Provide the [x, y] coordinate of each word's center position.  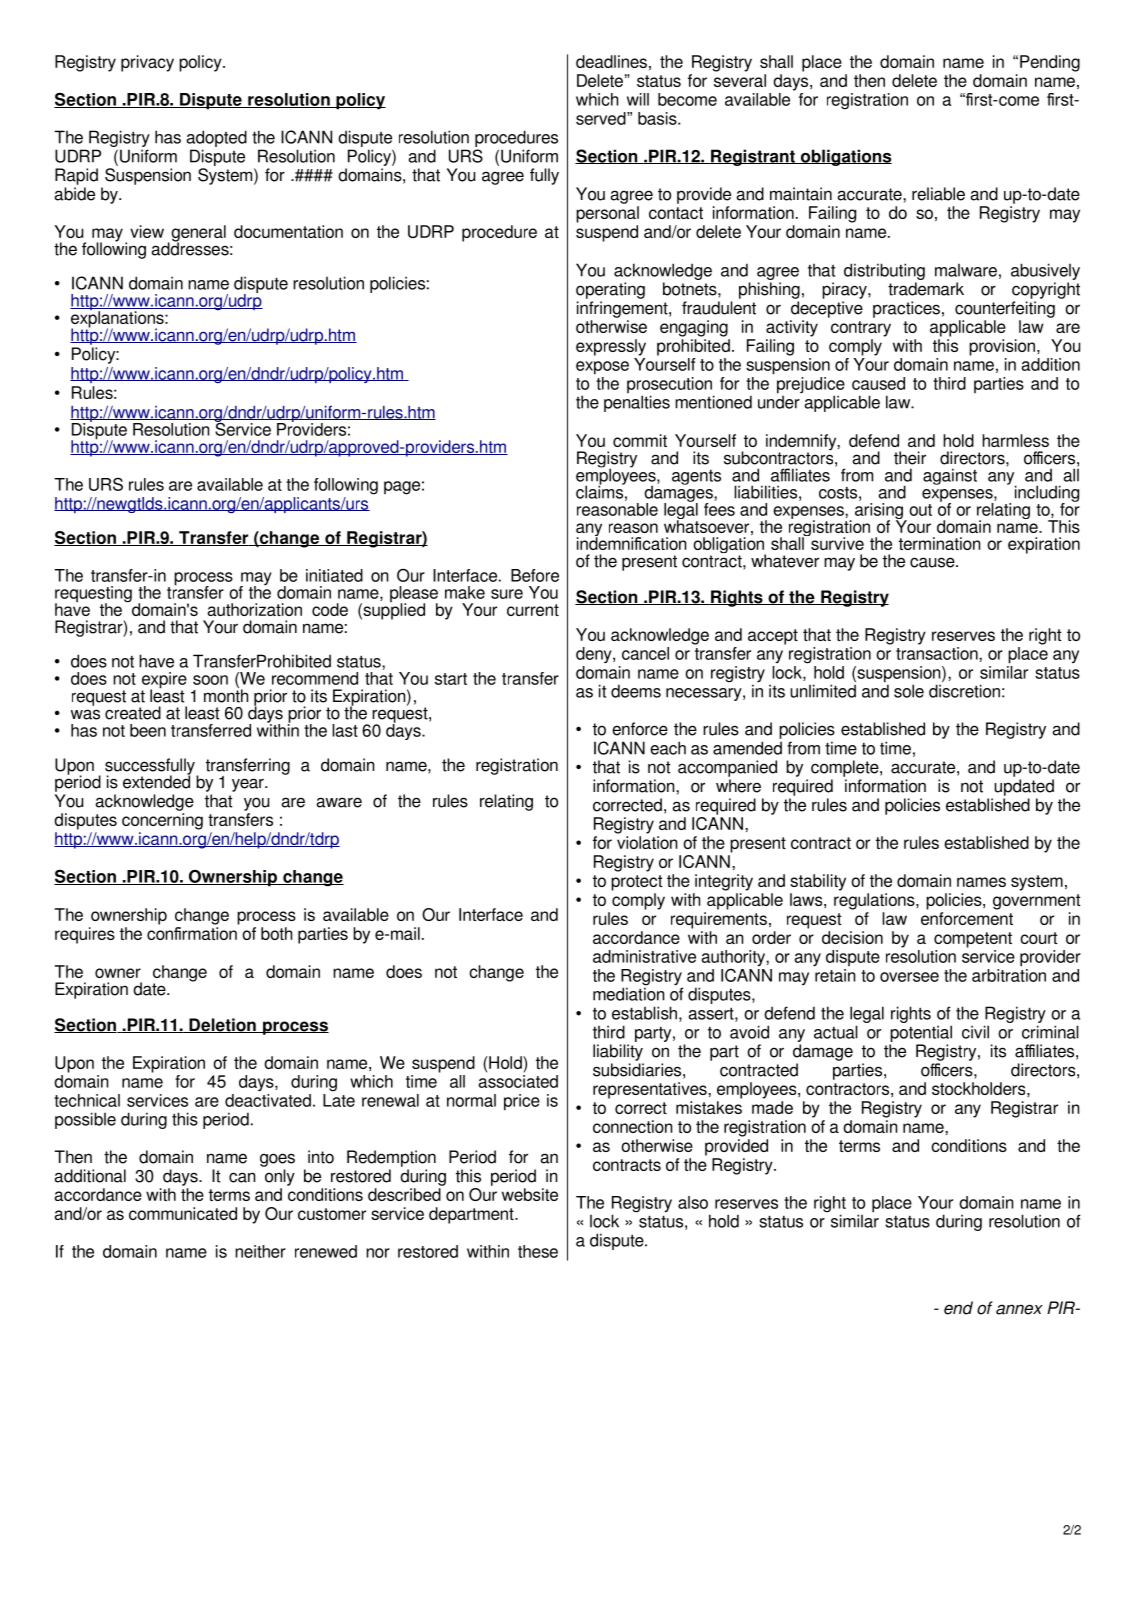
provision [1002, 347]
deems [636, 691]
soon [210, 680]
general [197, 234]
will [638, 99]
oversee [909, 977]
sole [909, 691]
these [538, 1251]
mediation [628, 994]
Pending [1050, 63]
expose [602, 368]
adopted [217, 140]
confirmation [192, 933]
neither [260, 1251]
